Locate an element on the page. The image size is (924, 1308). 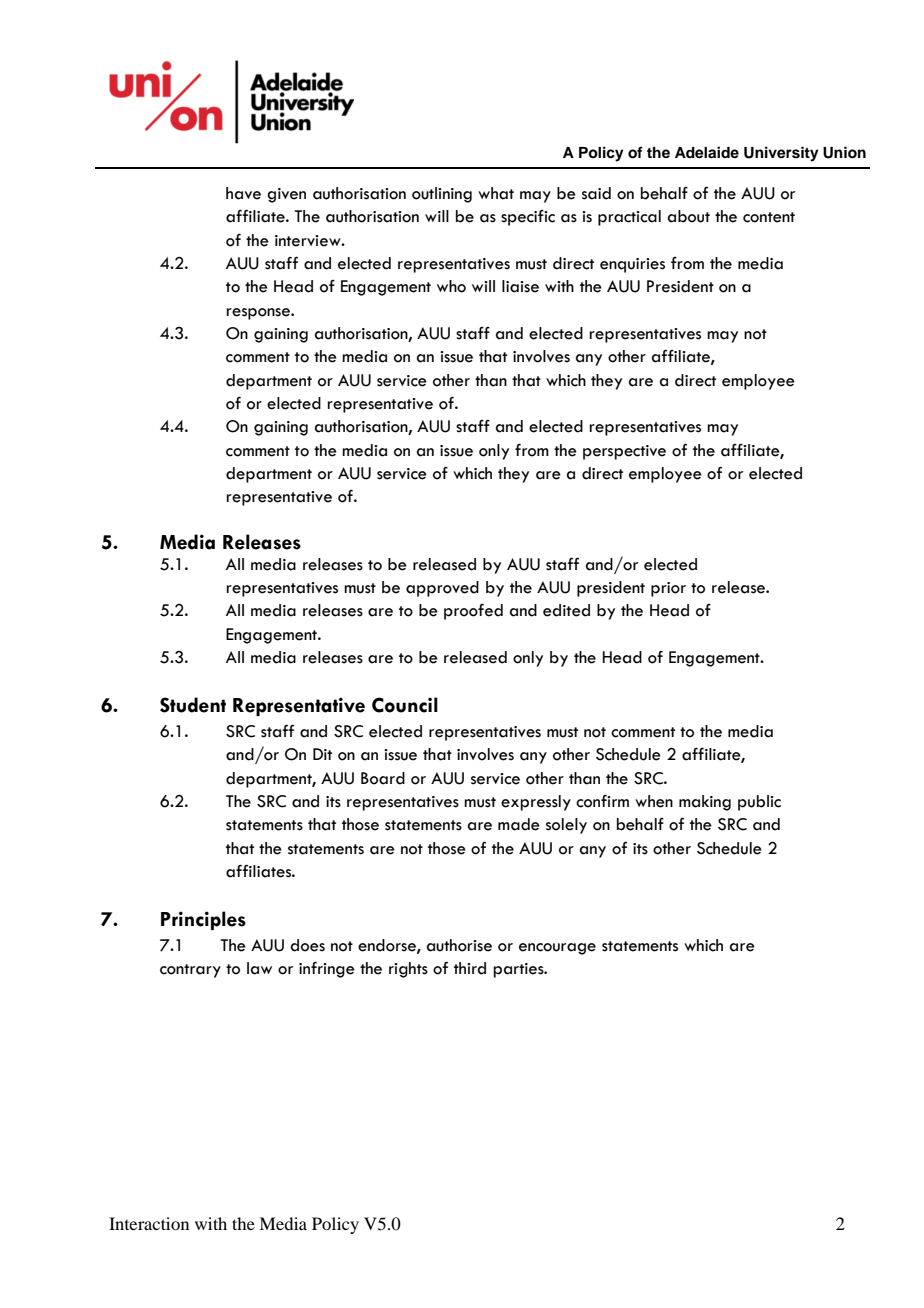
Interaction is located at coordinates (149, 1223).
